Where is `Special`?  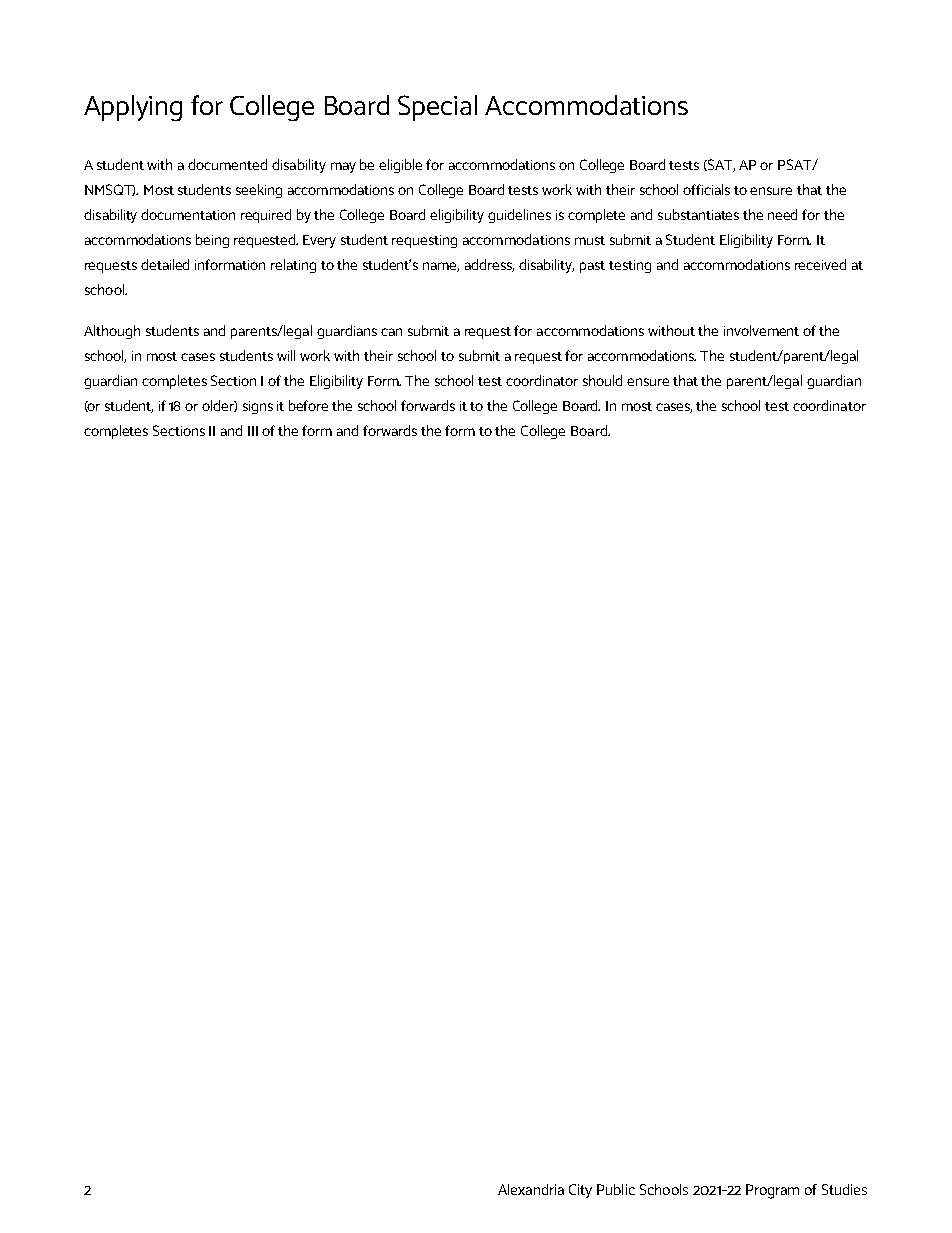
Special is located at coordinates (437, 108).
